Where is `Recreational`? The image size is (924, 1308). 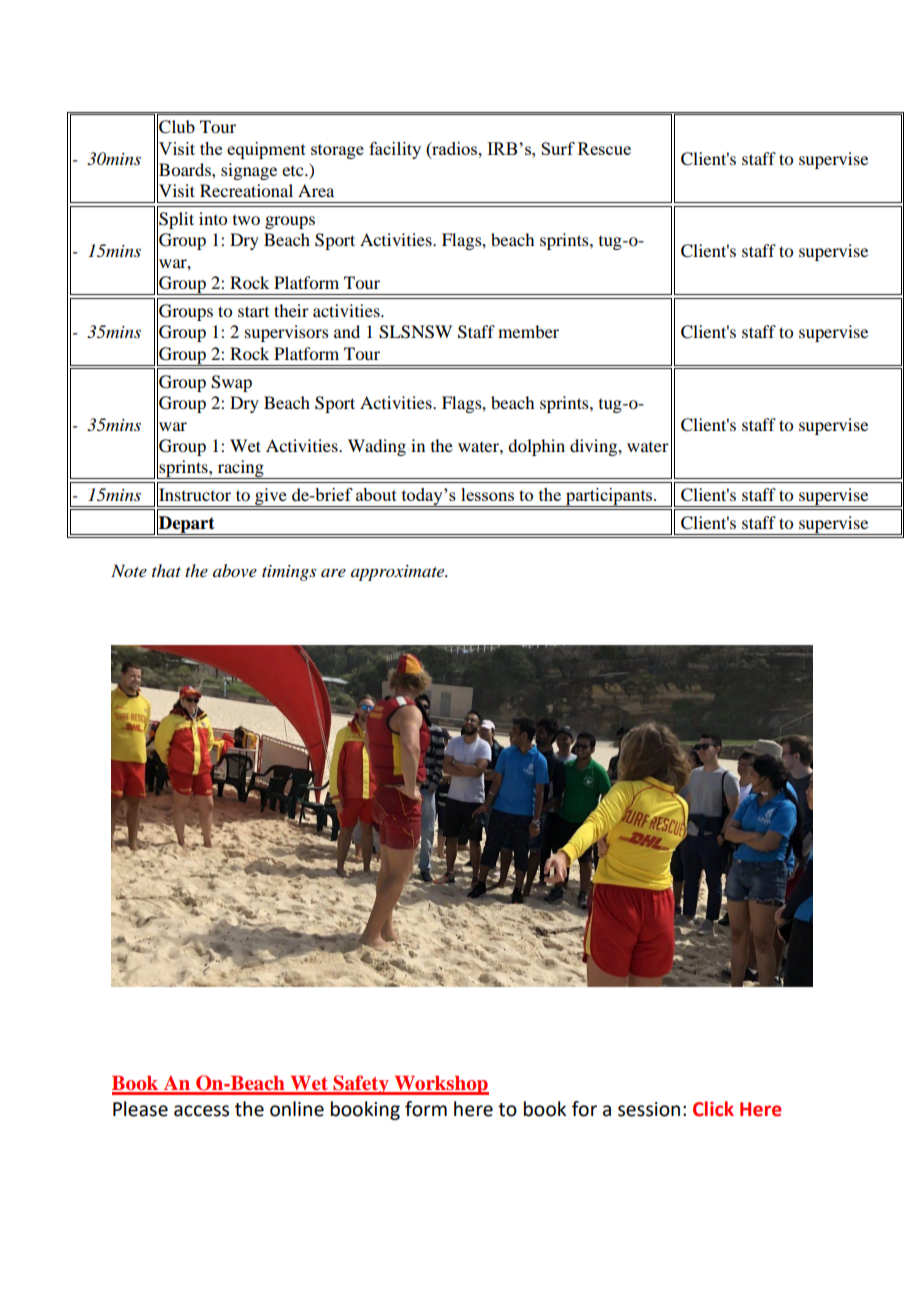 Recreational is located at coordinates (246, 190).
